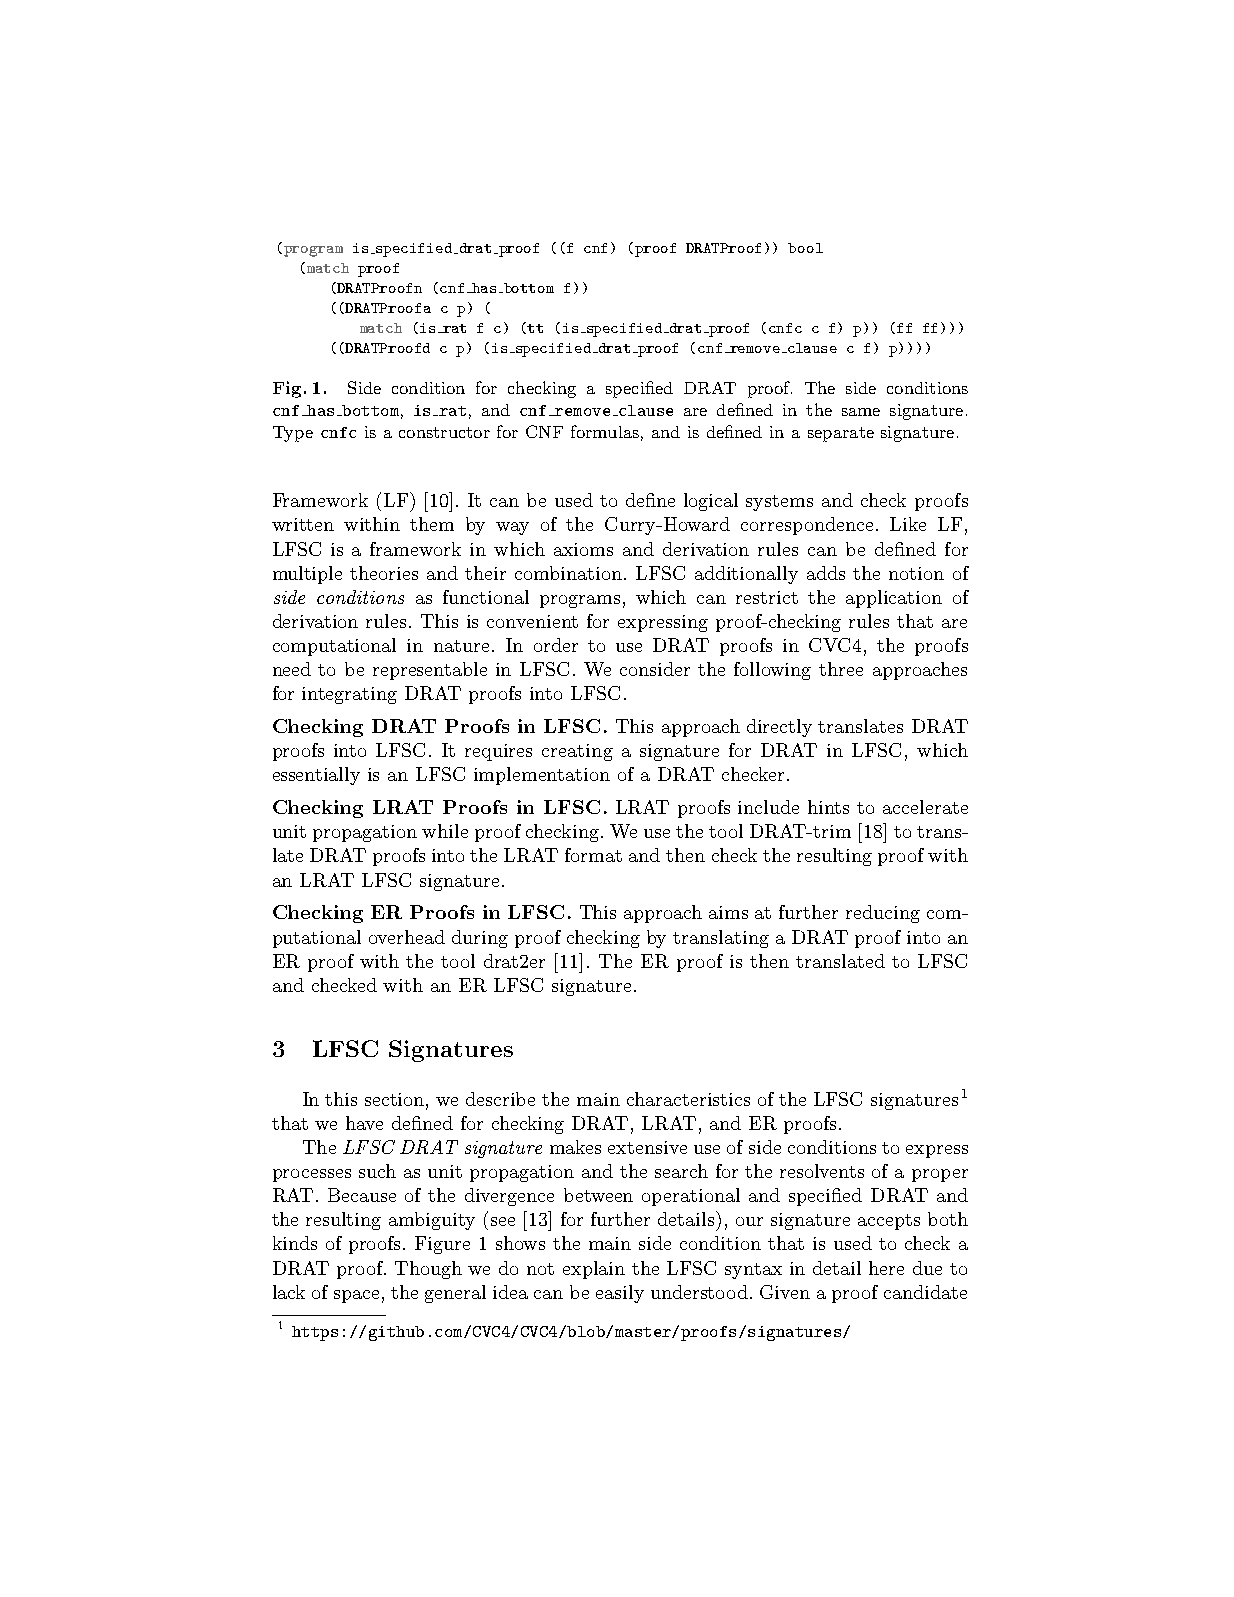 The width and height of the screenshot is (1234, 1597). What do you see at coordinates (828, 807) in the screenshot?
I see `hints` at bounding box center [828, 807].
